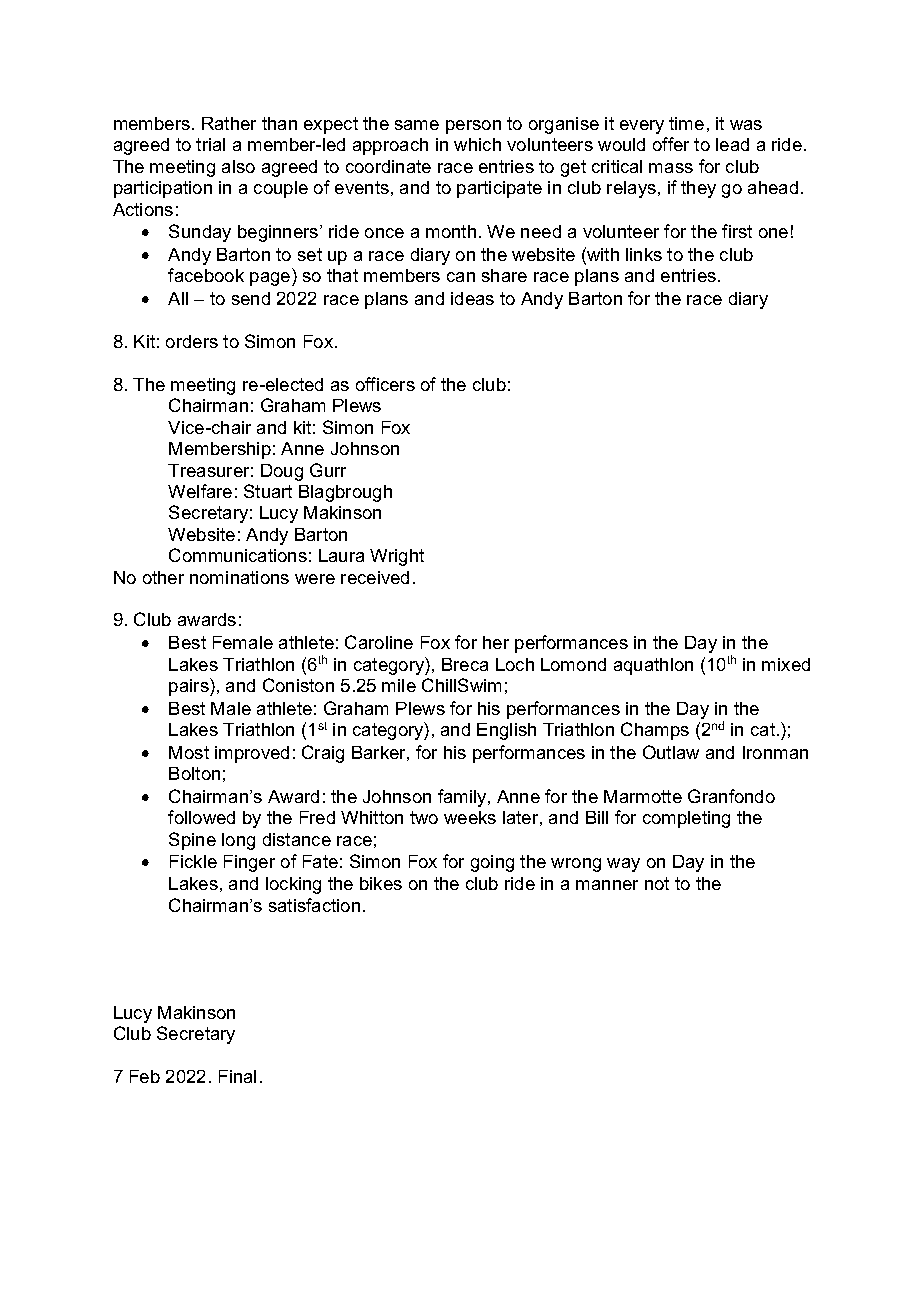 Image resolution: width=924 pixels, height=1308 pixels. I want to click on bikes, so click(381, 883).
